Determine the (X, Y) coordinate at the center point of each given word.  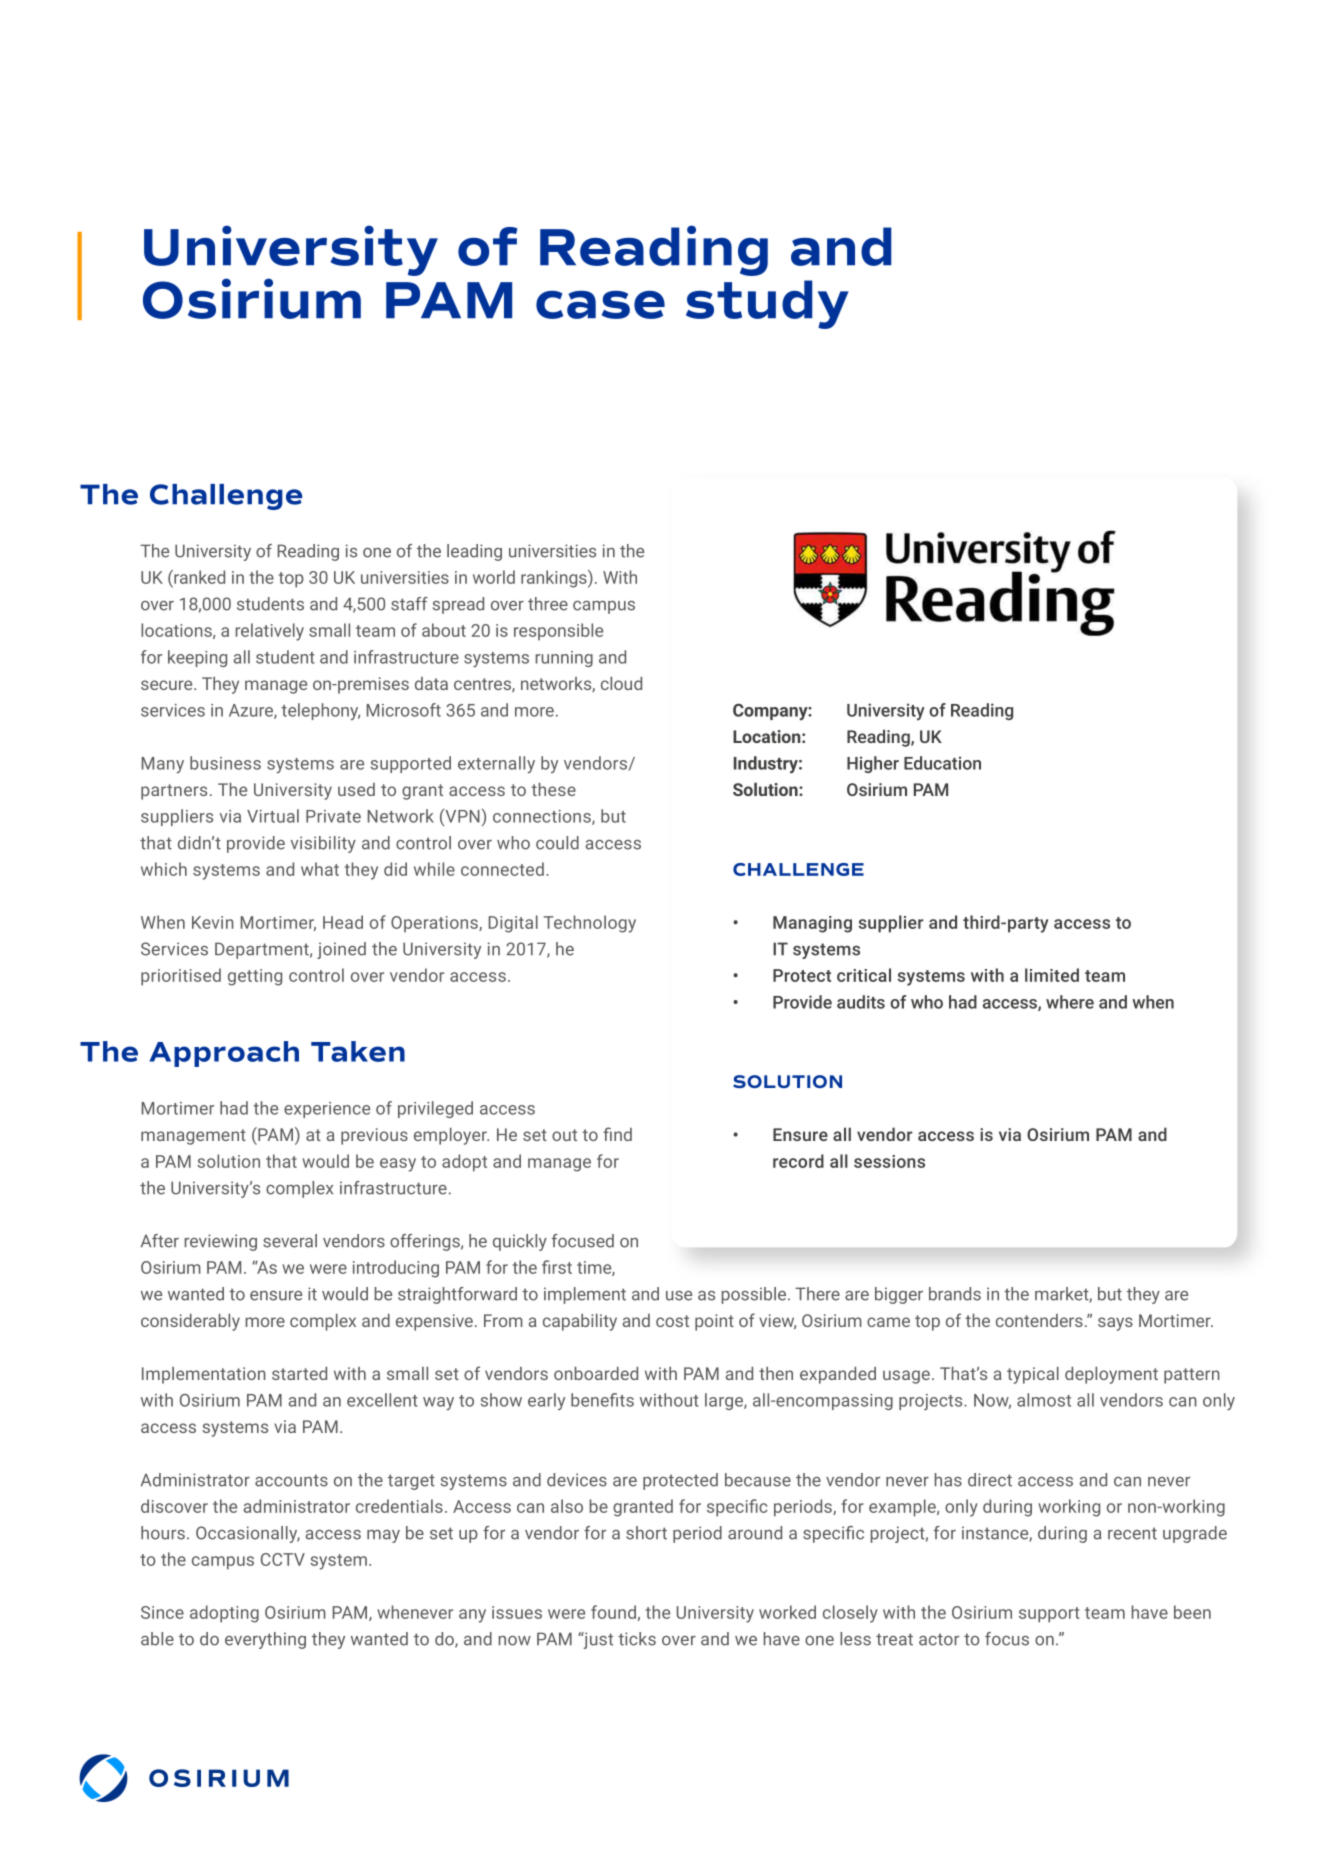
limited (1052, 975)
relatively (269, 632)
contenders (1039, 1320)
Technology (590, 924)
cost (672, 1321)
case (600, 305)
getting (255, 977)
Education (942, 763)
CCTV (283, 1559)
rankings (555, 579)
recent (1132, 1533)
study (767, 304)
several (290, 1241)
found (613, 1612)
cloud (621, 683)
